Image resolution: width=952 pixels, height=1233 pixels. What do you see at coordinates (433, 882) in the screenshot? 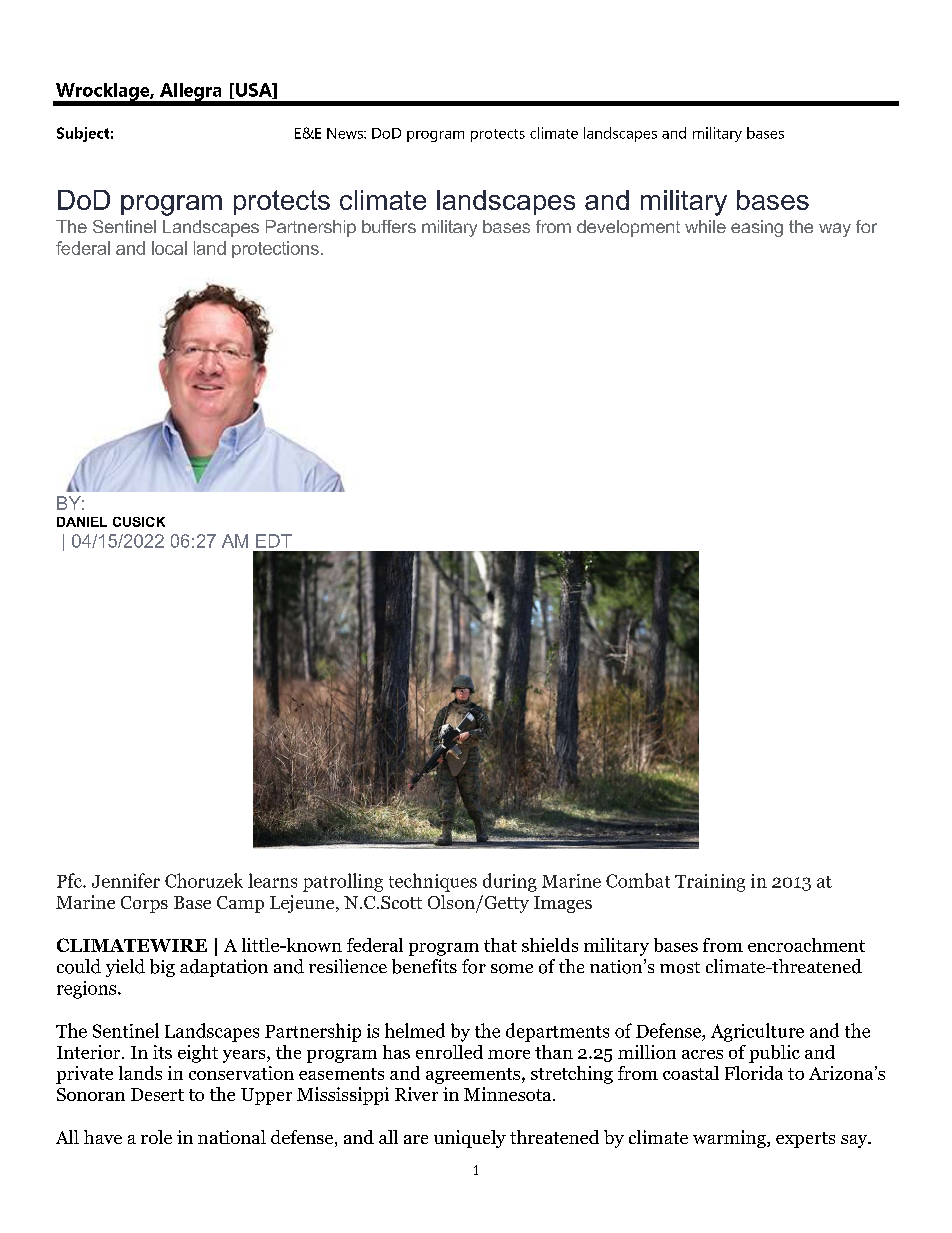
I see `techniques` at bounding box center [433, 882].
